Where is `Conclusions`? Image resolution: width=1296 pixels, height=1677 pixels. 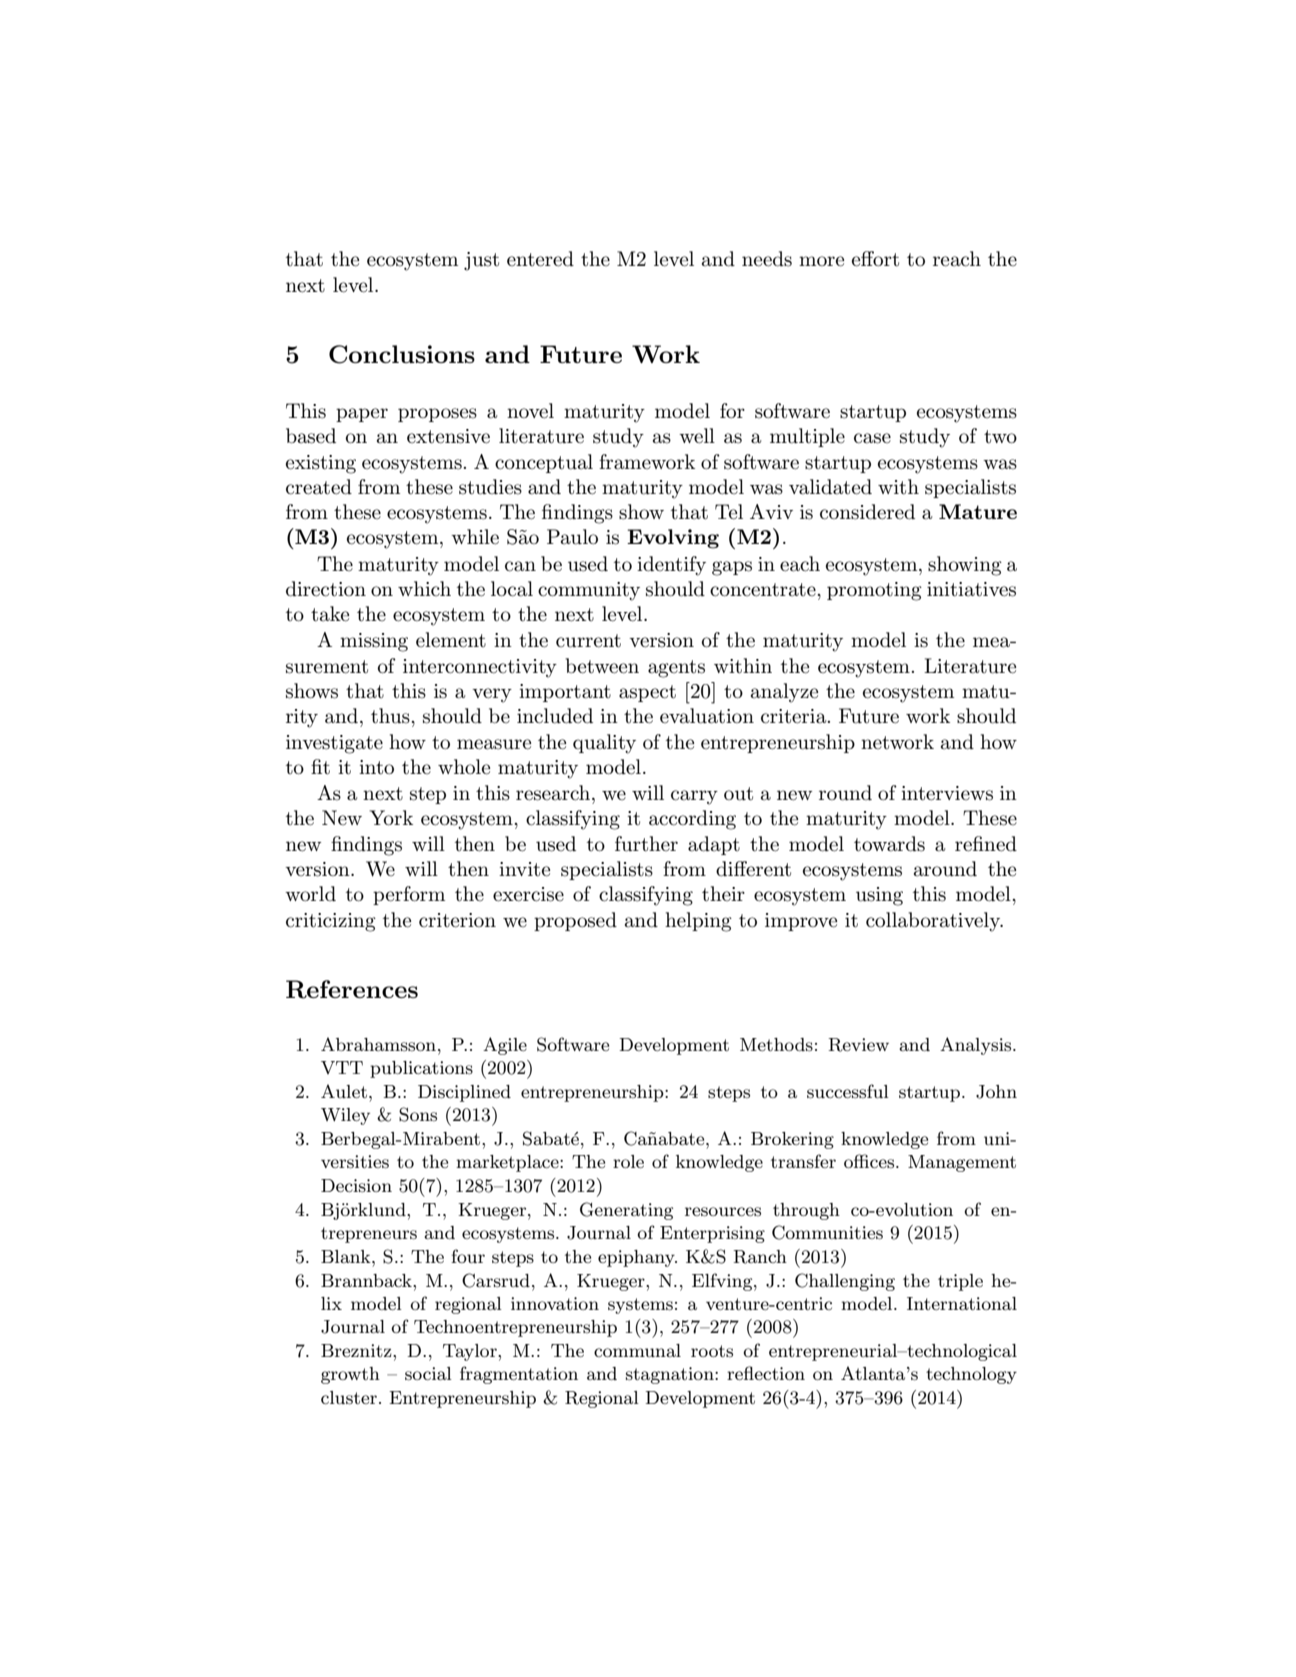
Conclusions is located at coordinates (402, 354).
